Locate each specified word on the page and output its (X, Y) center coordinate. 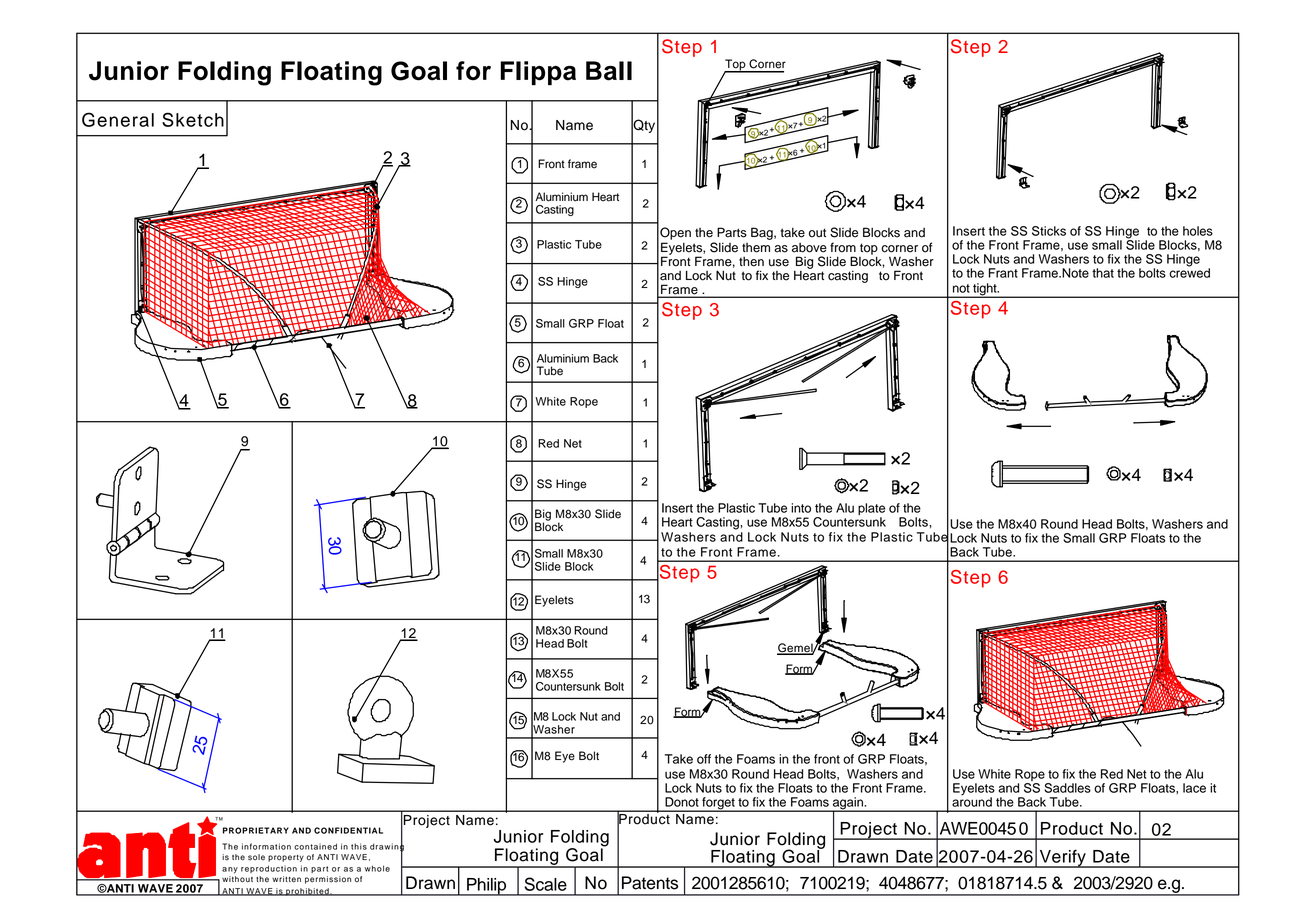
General (118, 119)
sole (256, 857)
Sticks (1049, 231)
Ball (609, 71)
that (1103, 273)
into (801, 508)
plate (871, 509)
